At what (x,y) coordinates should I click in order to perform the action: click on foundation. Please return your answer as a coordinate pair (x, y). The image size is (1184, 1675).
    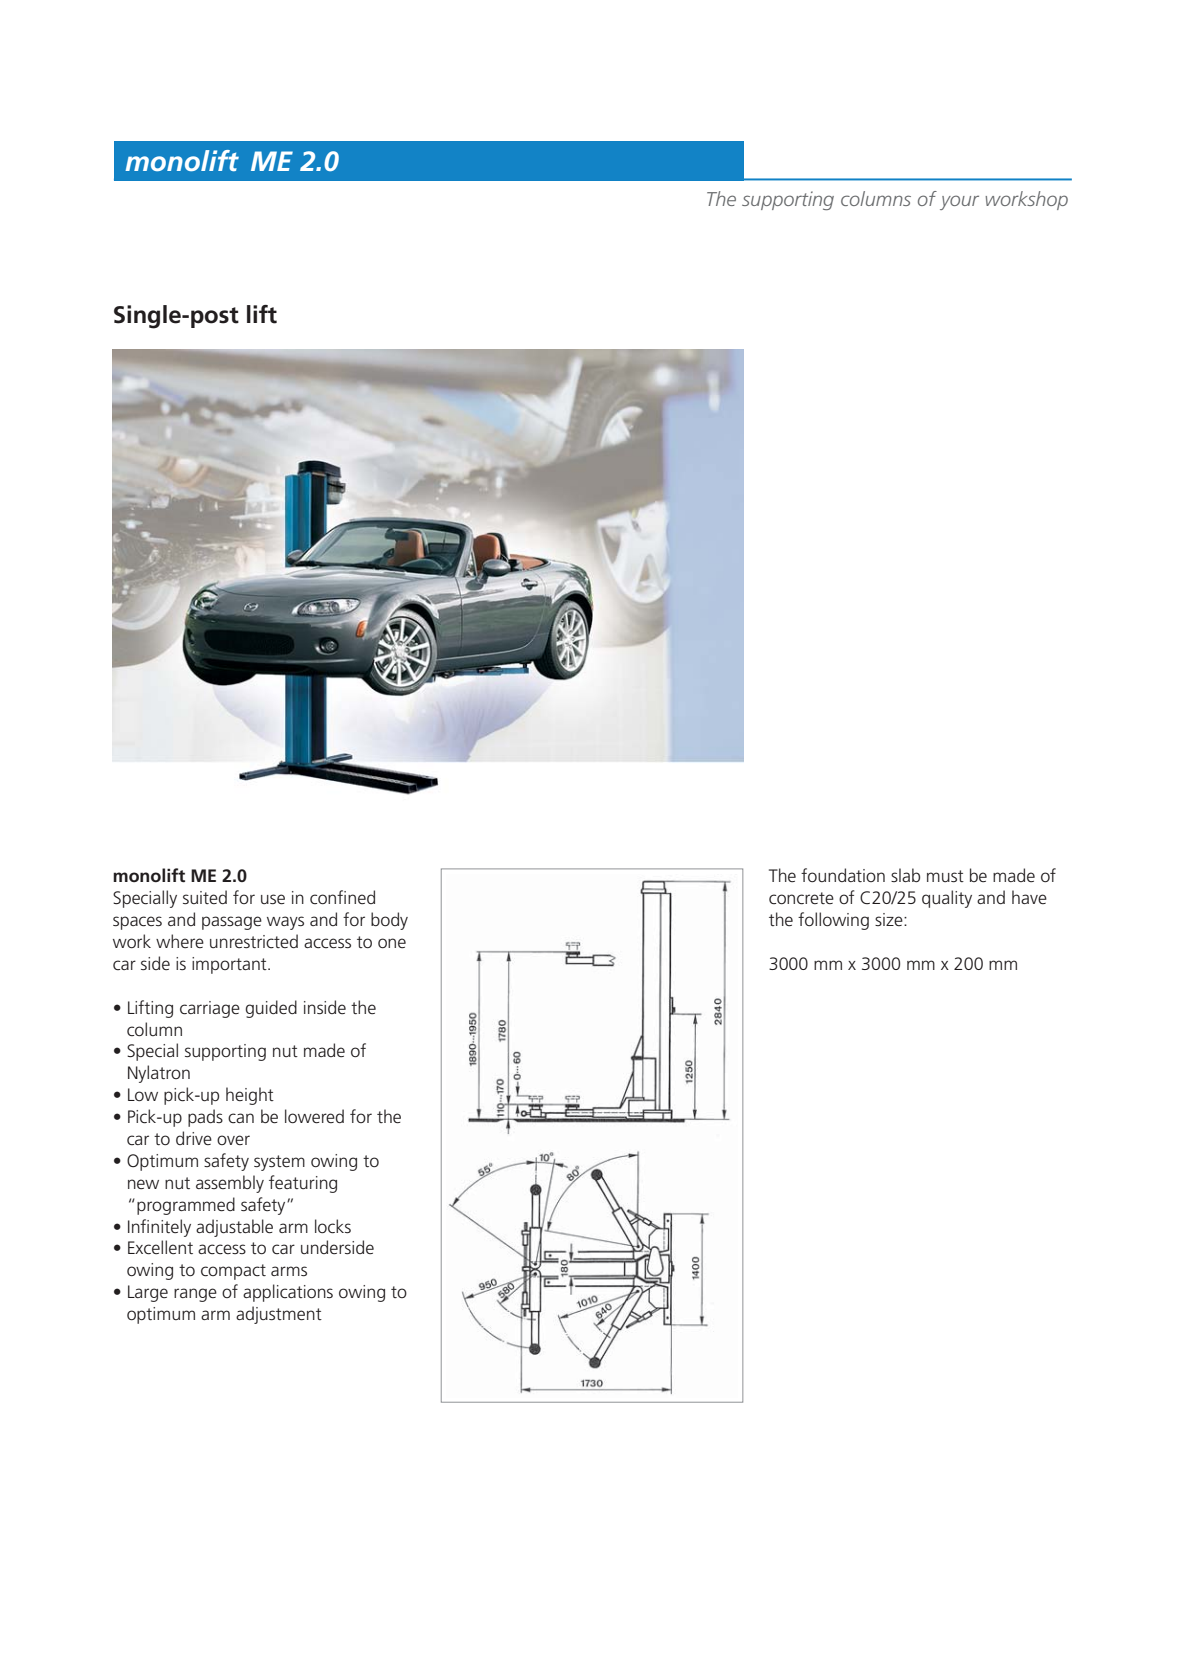
    Looking at the image, I should click on (843, 875).
